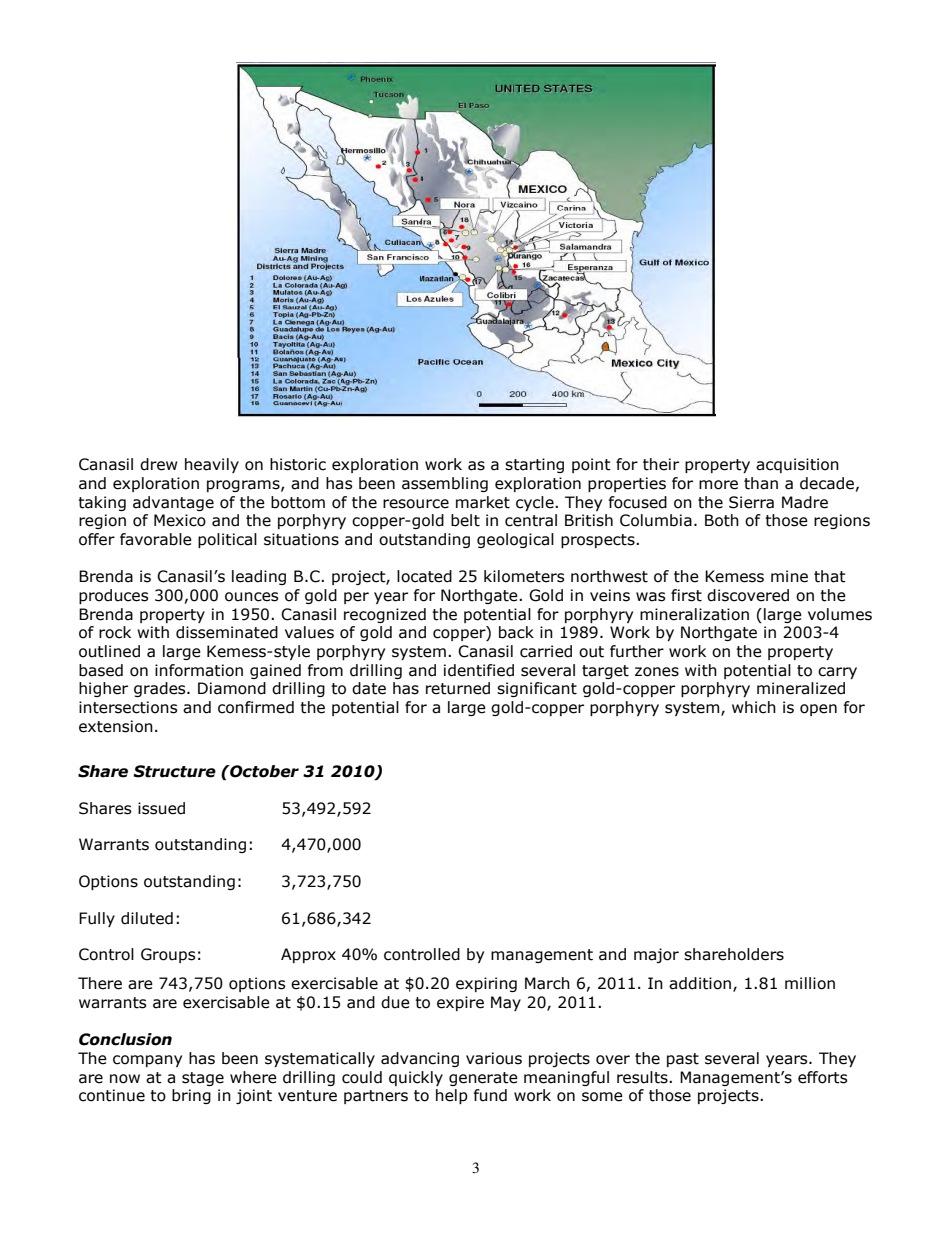 The width and height of the image is (952, 1233). Describe the element at coordinates (263, 771) in the image. I see `October` at that location.
